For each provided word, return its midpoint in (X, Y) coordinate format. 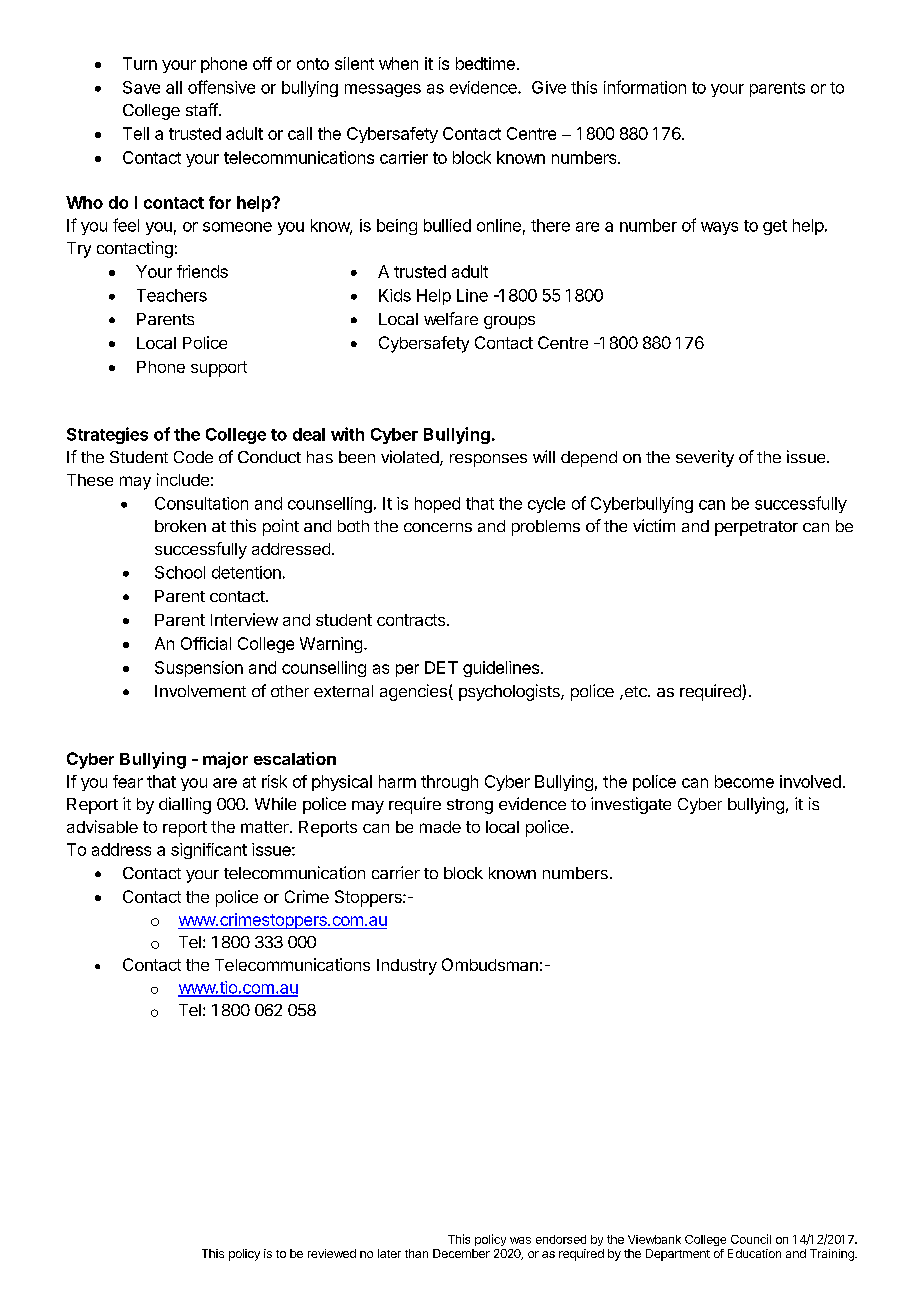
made (440, 827)
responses (488, 460)
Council (751, 1239)
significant (209, 851)
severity (705, 458)
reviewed (332, 1253)
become (744, 781)
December (461, 1253)
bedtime (485, 63)
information (645, 87)
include (183, 479)
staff (202, 109)
